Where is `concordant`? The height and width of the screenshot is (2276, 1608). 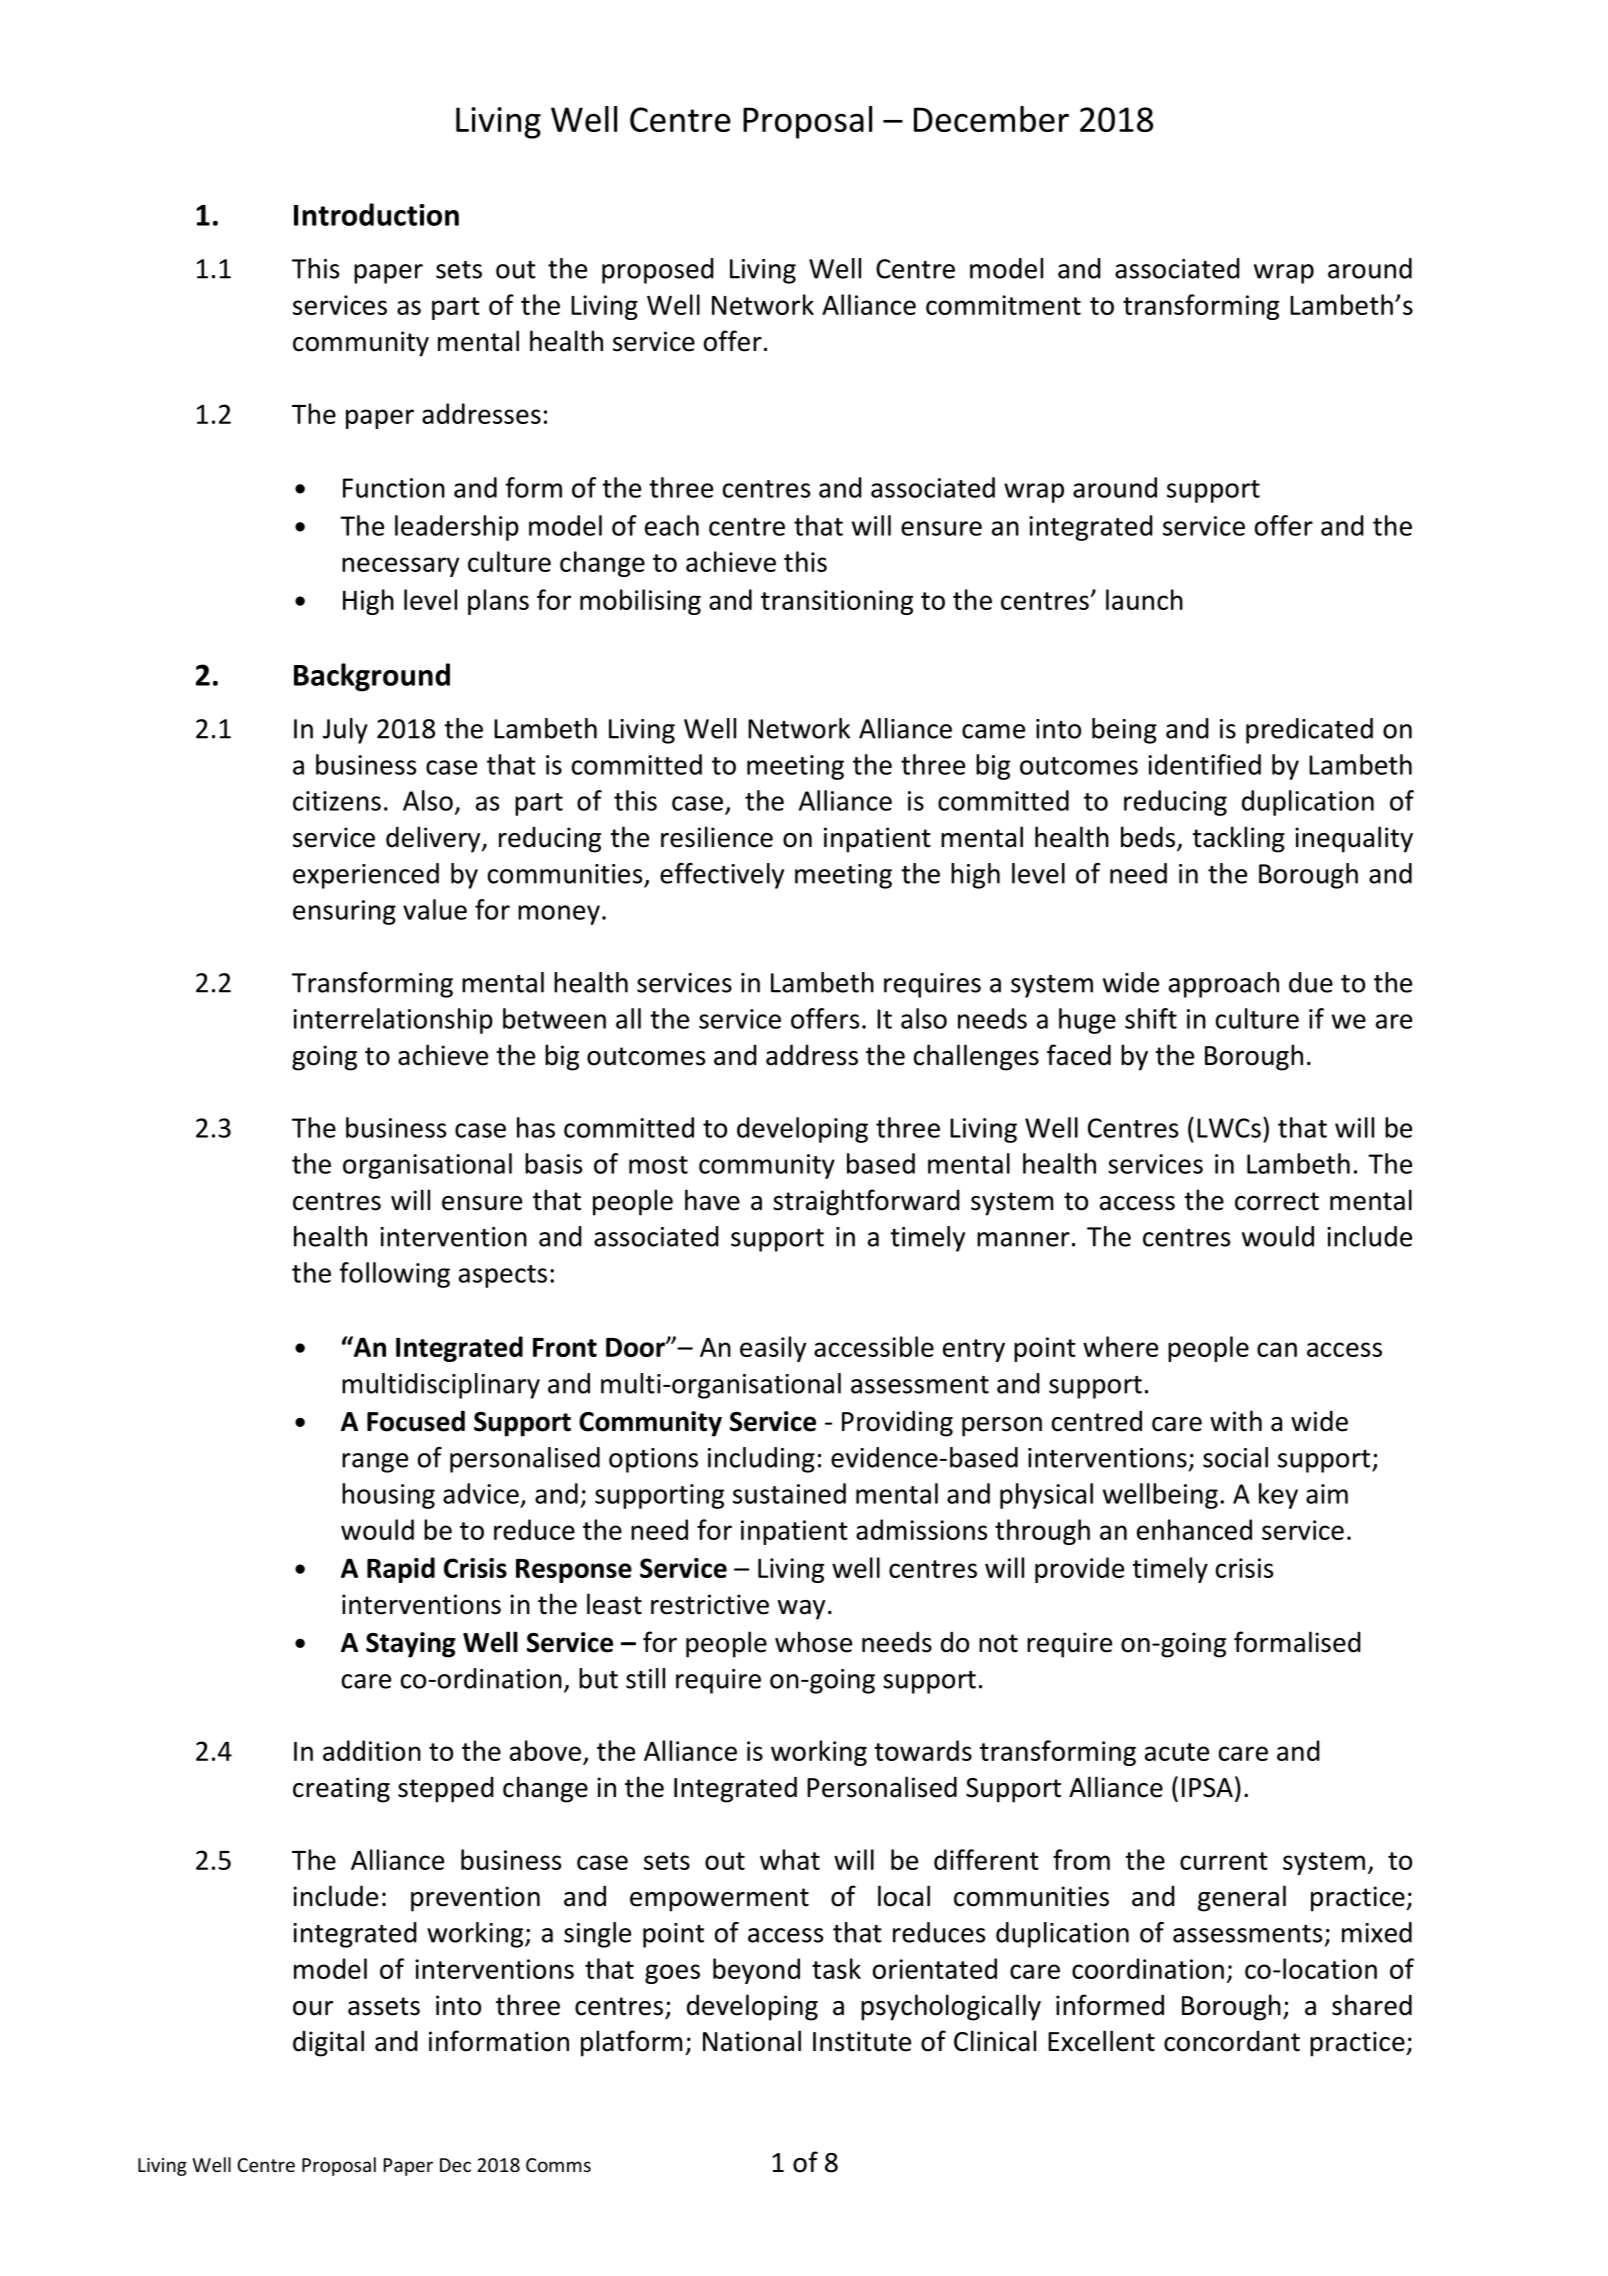 concordant is located at coordinates (1232, 2041).
